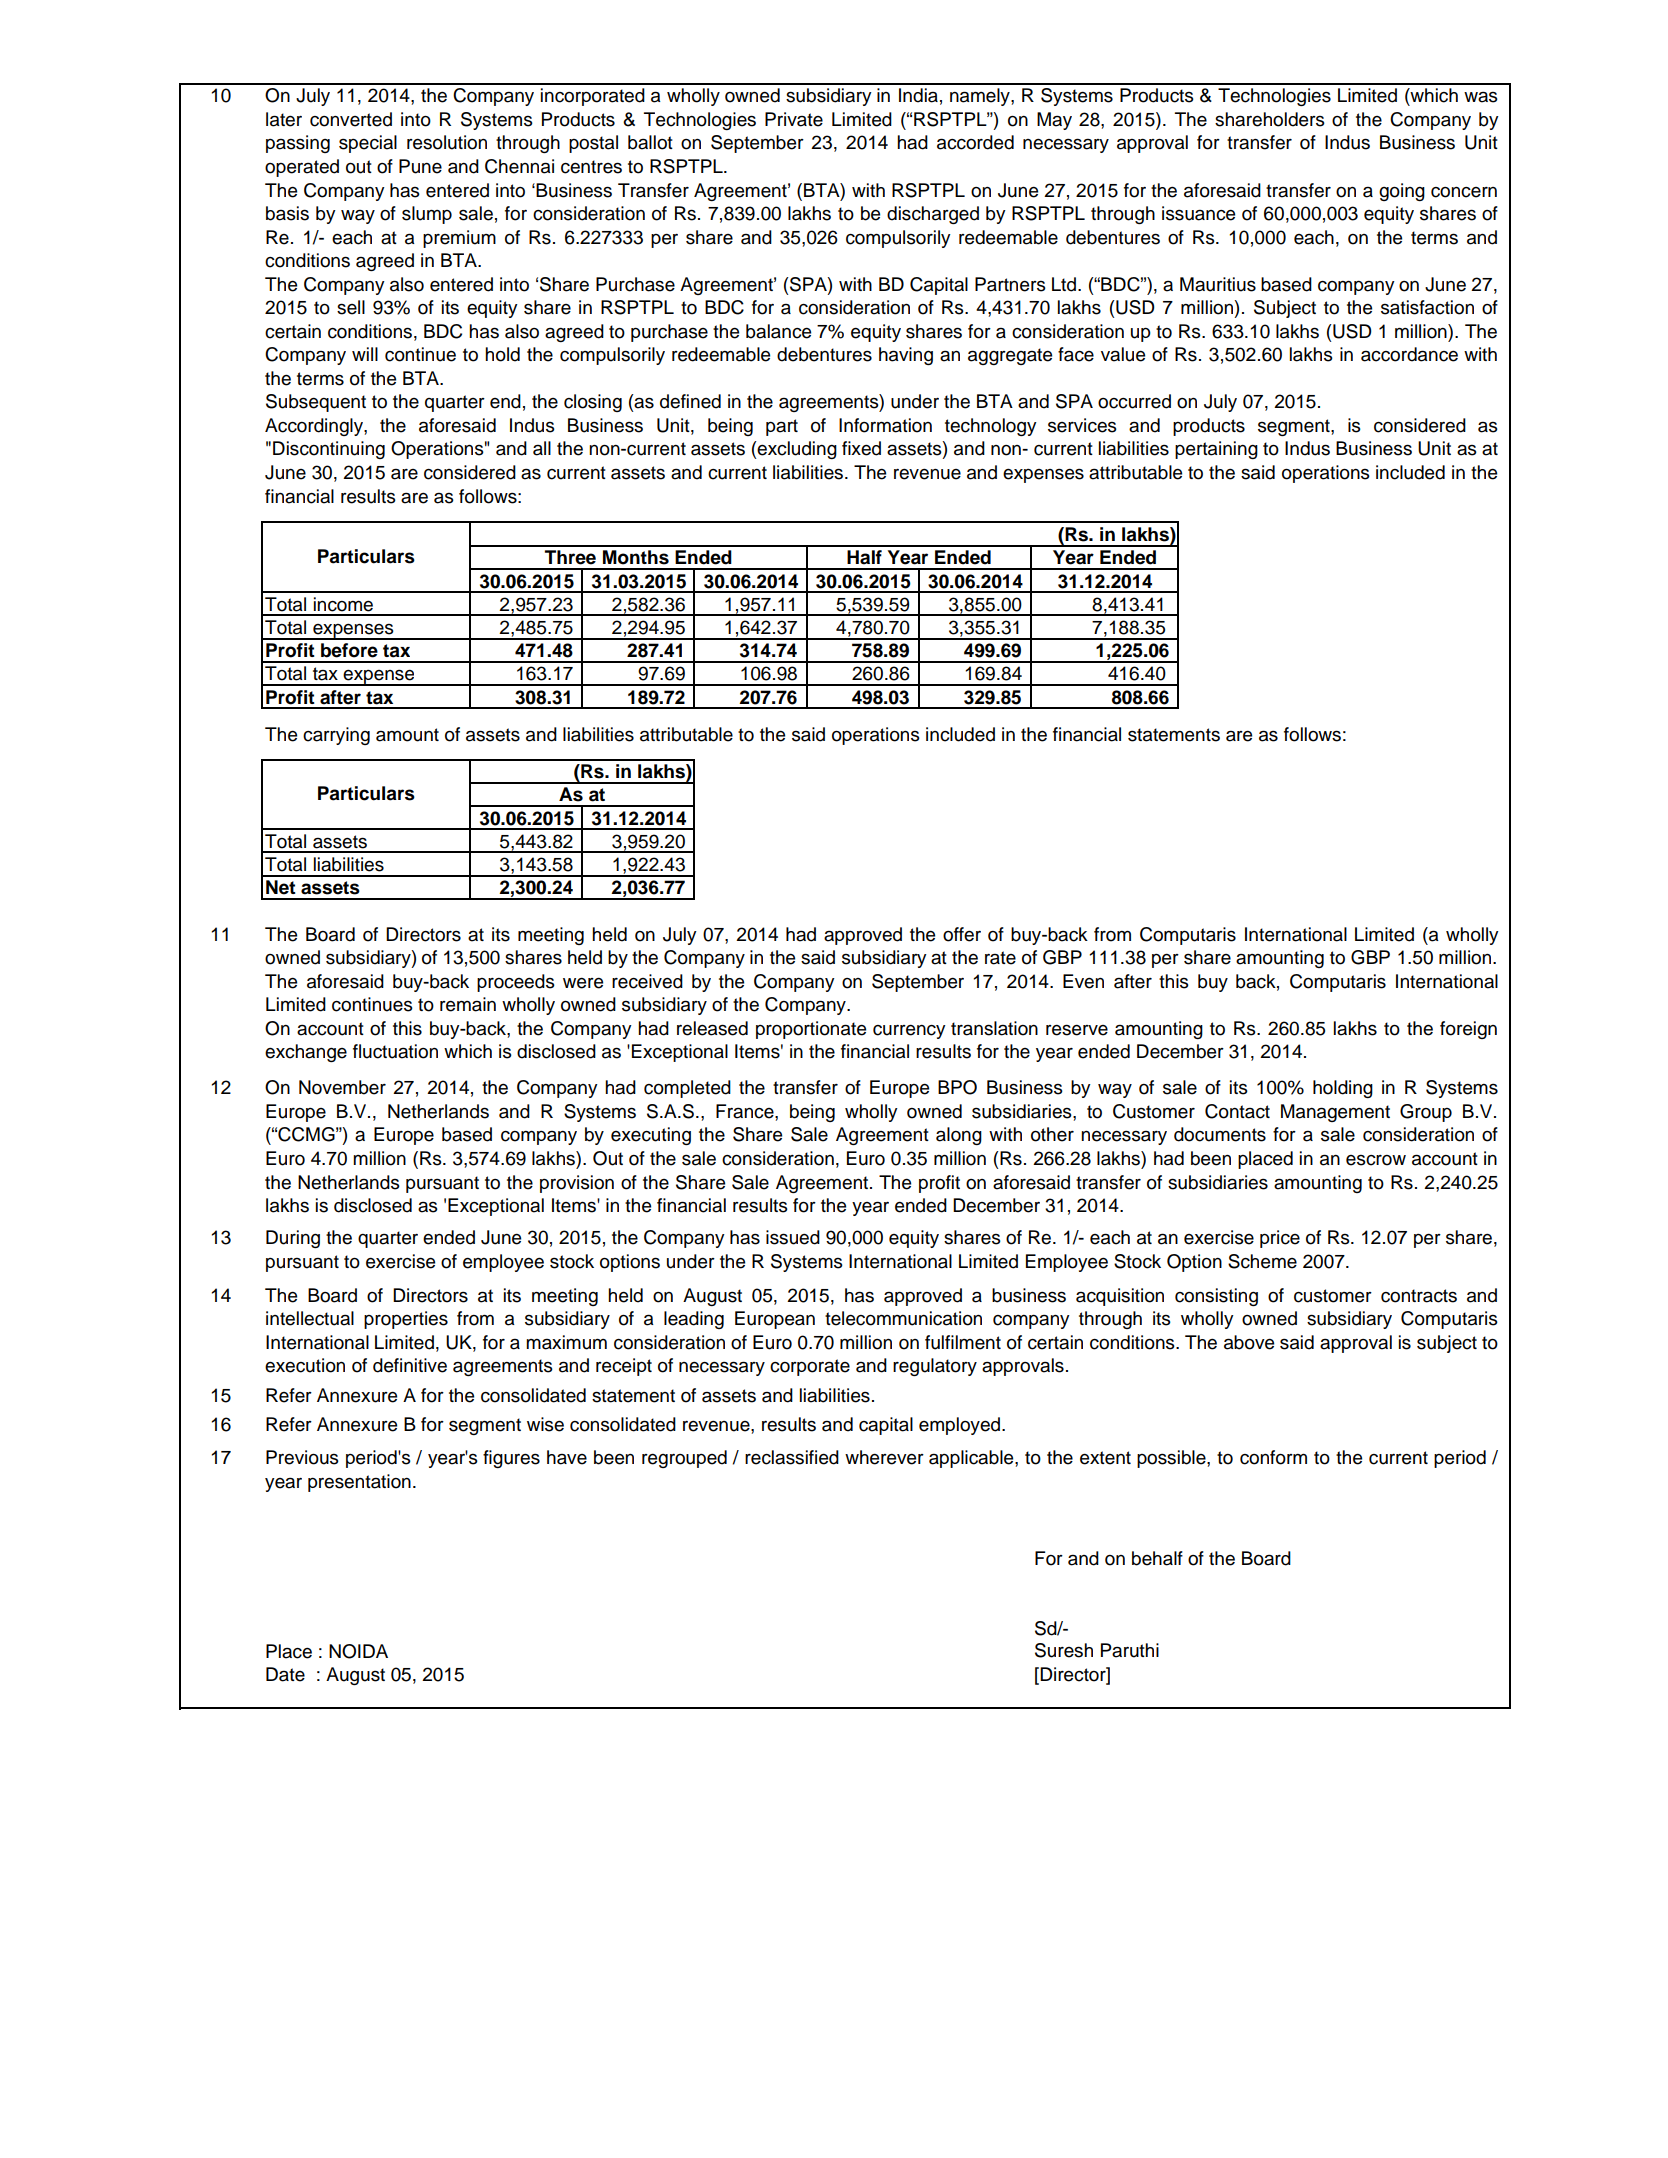 This page has height=2158, width=1668. Describe the element at coordinates (468, 1004) in the page. I see `remain` at that location.
